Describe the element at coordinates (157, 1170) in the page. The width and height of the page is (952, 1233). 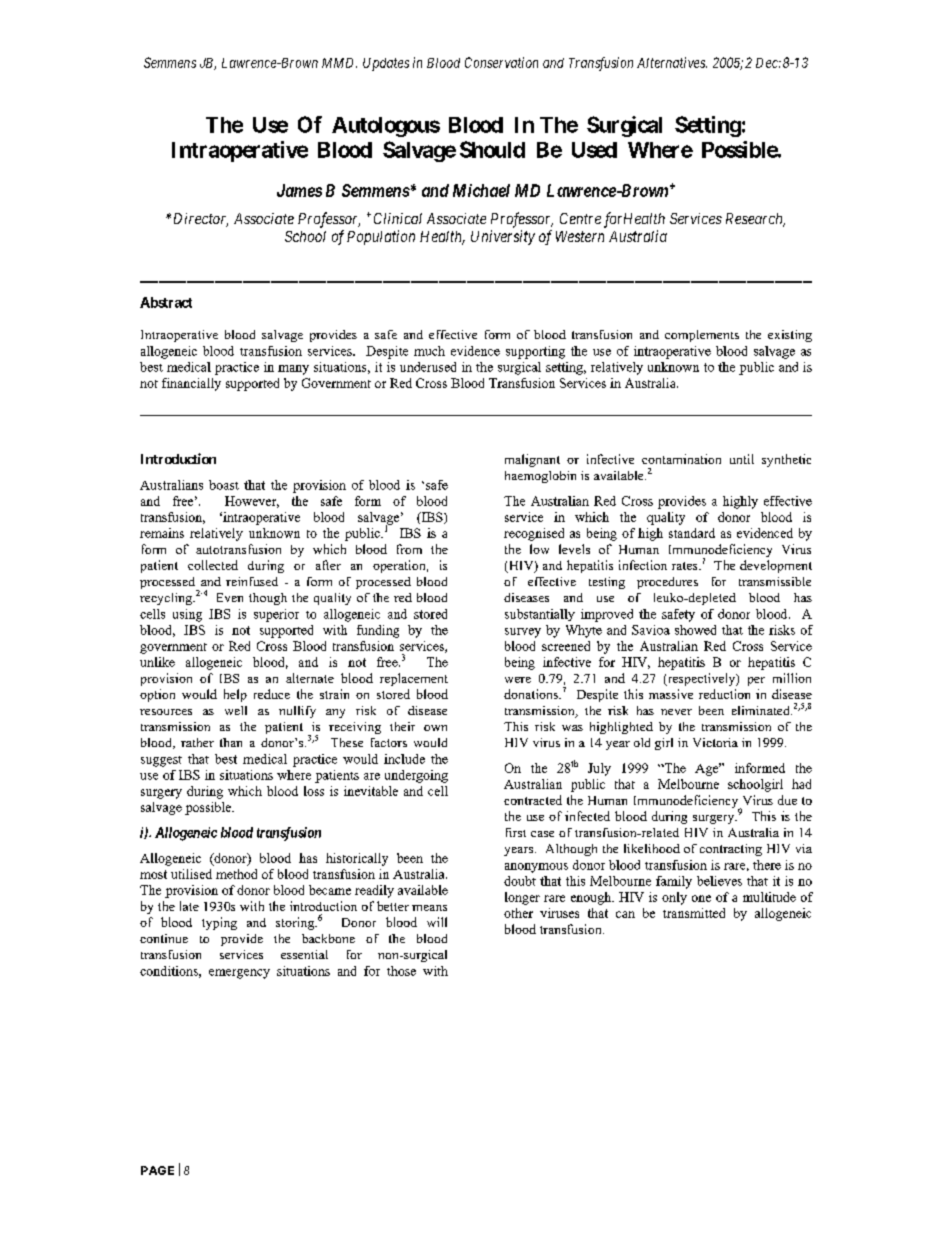
I see `PAGE` at that location.
